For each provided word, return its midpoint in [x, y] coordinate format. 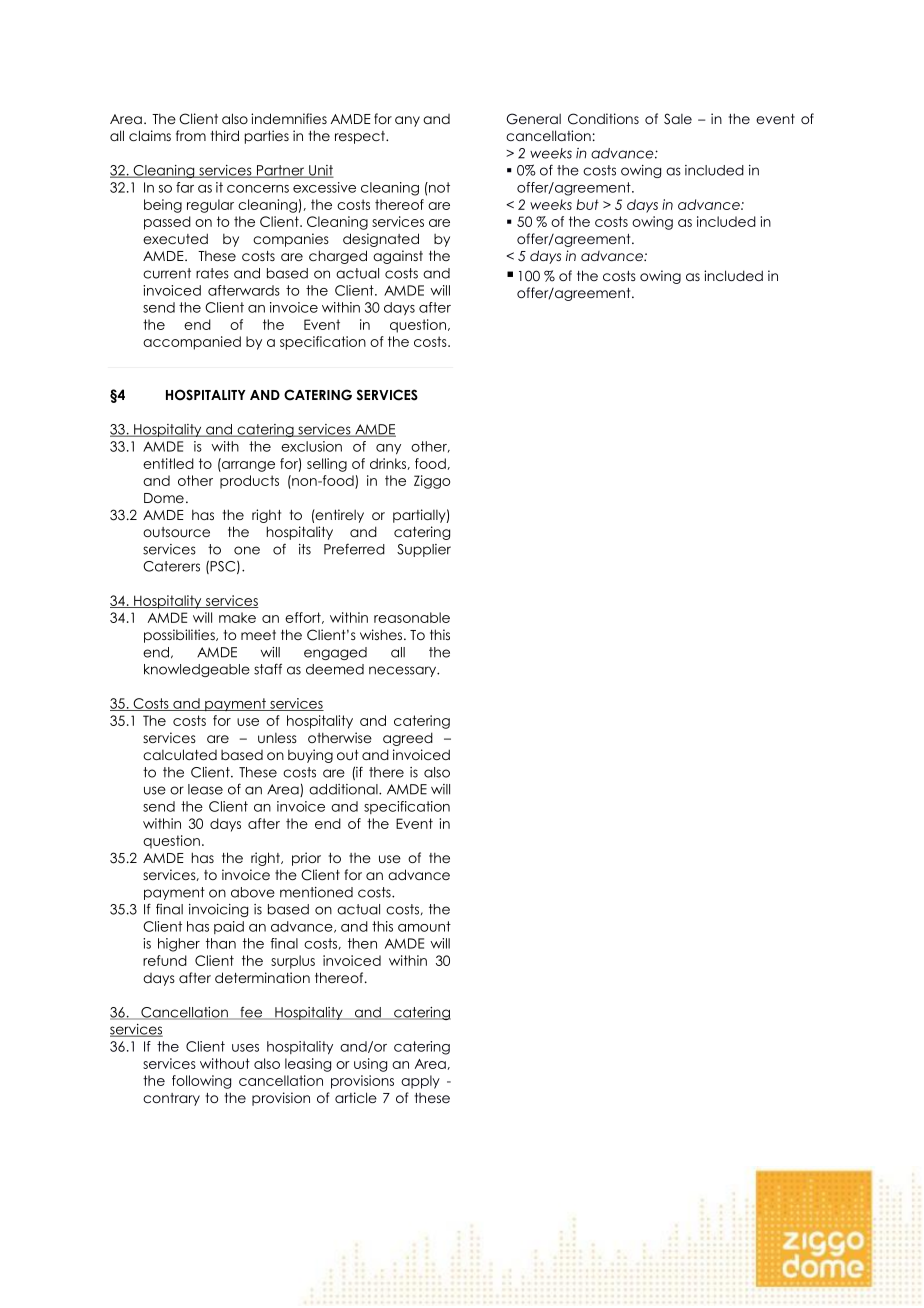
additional [344, 789]
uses [245, 1048]
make [237, 617]
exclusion [311, 446]
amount [424, 926]
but [587, 204]
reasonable [412, 617]
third [225, 135]
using [370, 1065]
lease [205, 789]
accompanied [192, 343]
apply [420, 1082]
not [438, 187]
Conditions [603, 119]
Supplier [424, 550]
